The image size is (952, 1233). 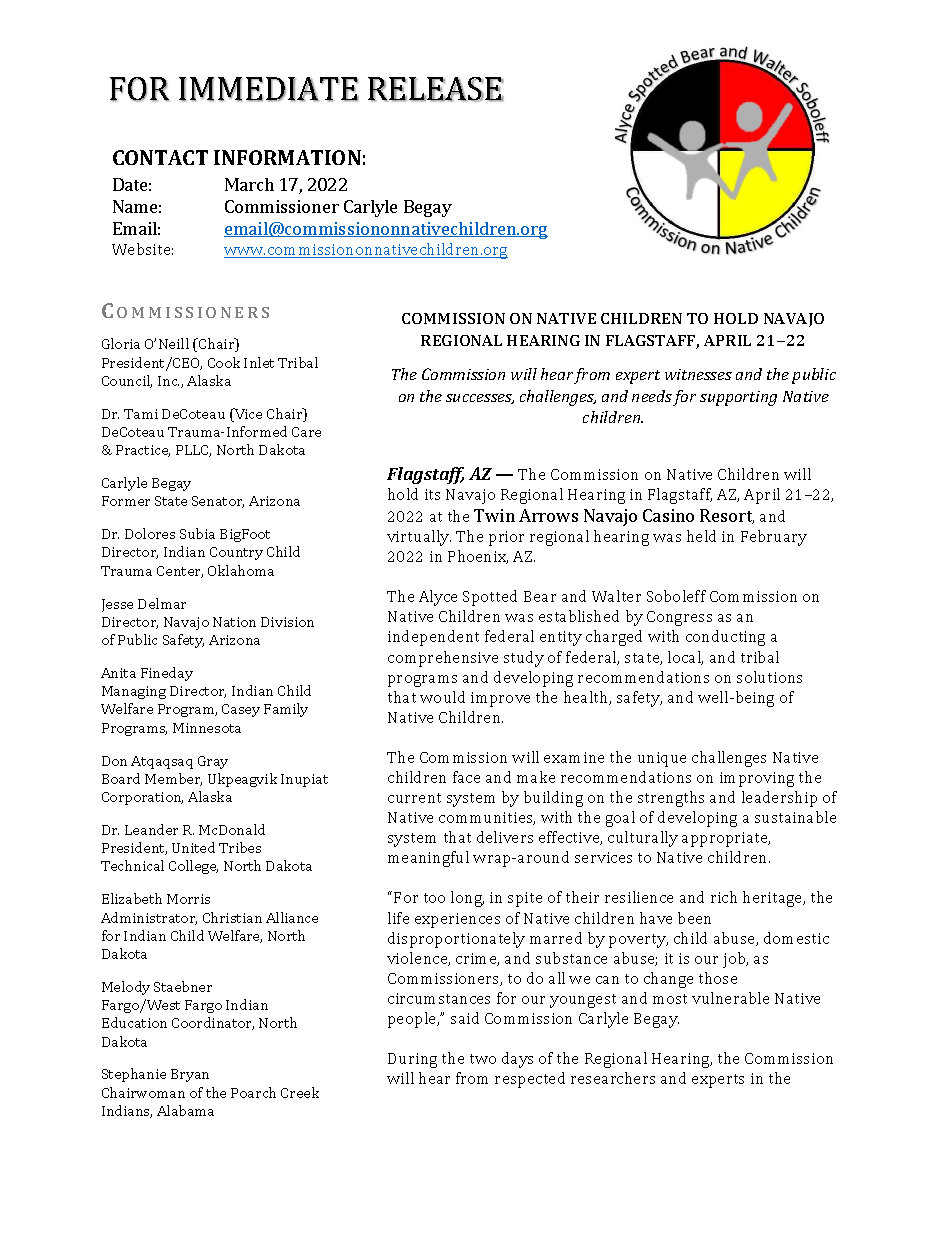 I want to click on successes, so click(x=480, y=399).
